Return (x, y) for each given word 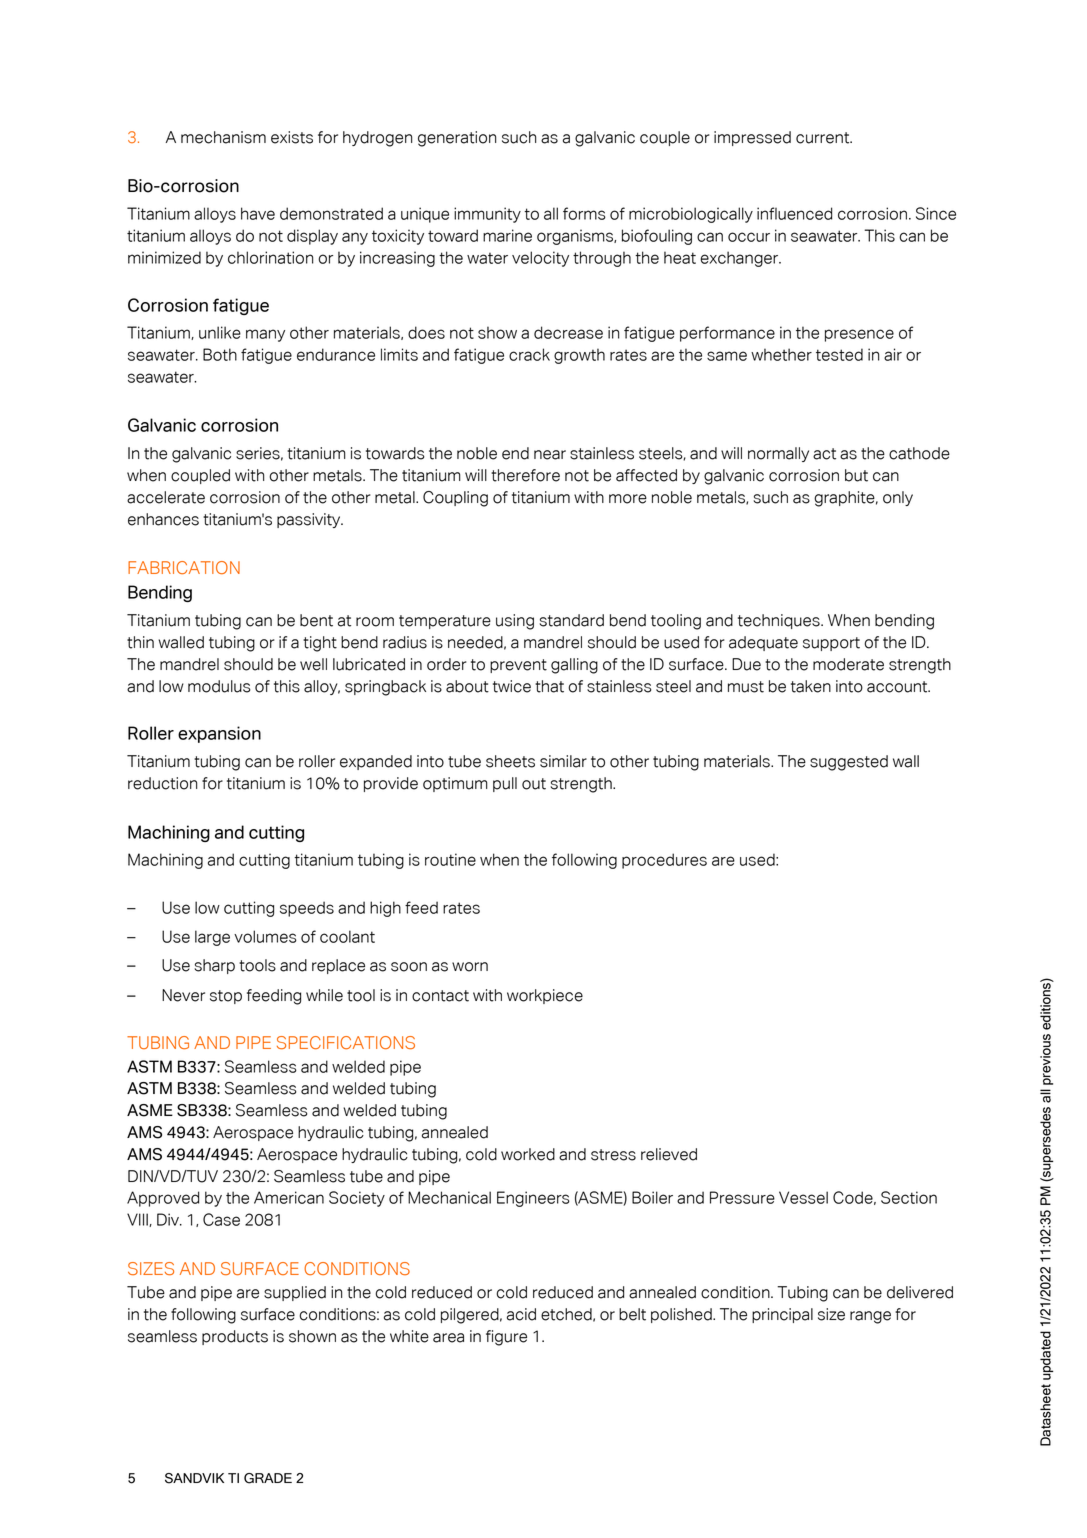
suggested (849, 763)
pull (505, 784)
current (824, 138)
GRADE (268, 1478)
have (258, 213)
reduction (162, 783)
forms (584, 213)
